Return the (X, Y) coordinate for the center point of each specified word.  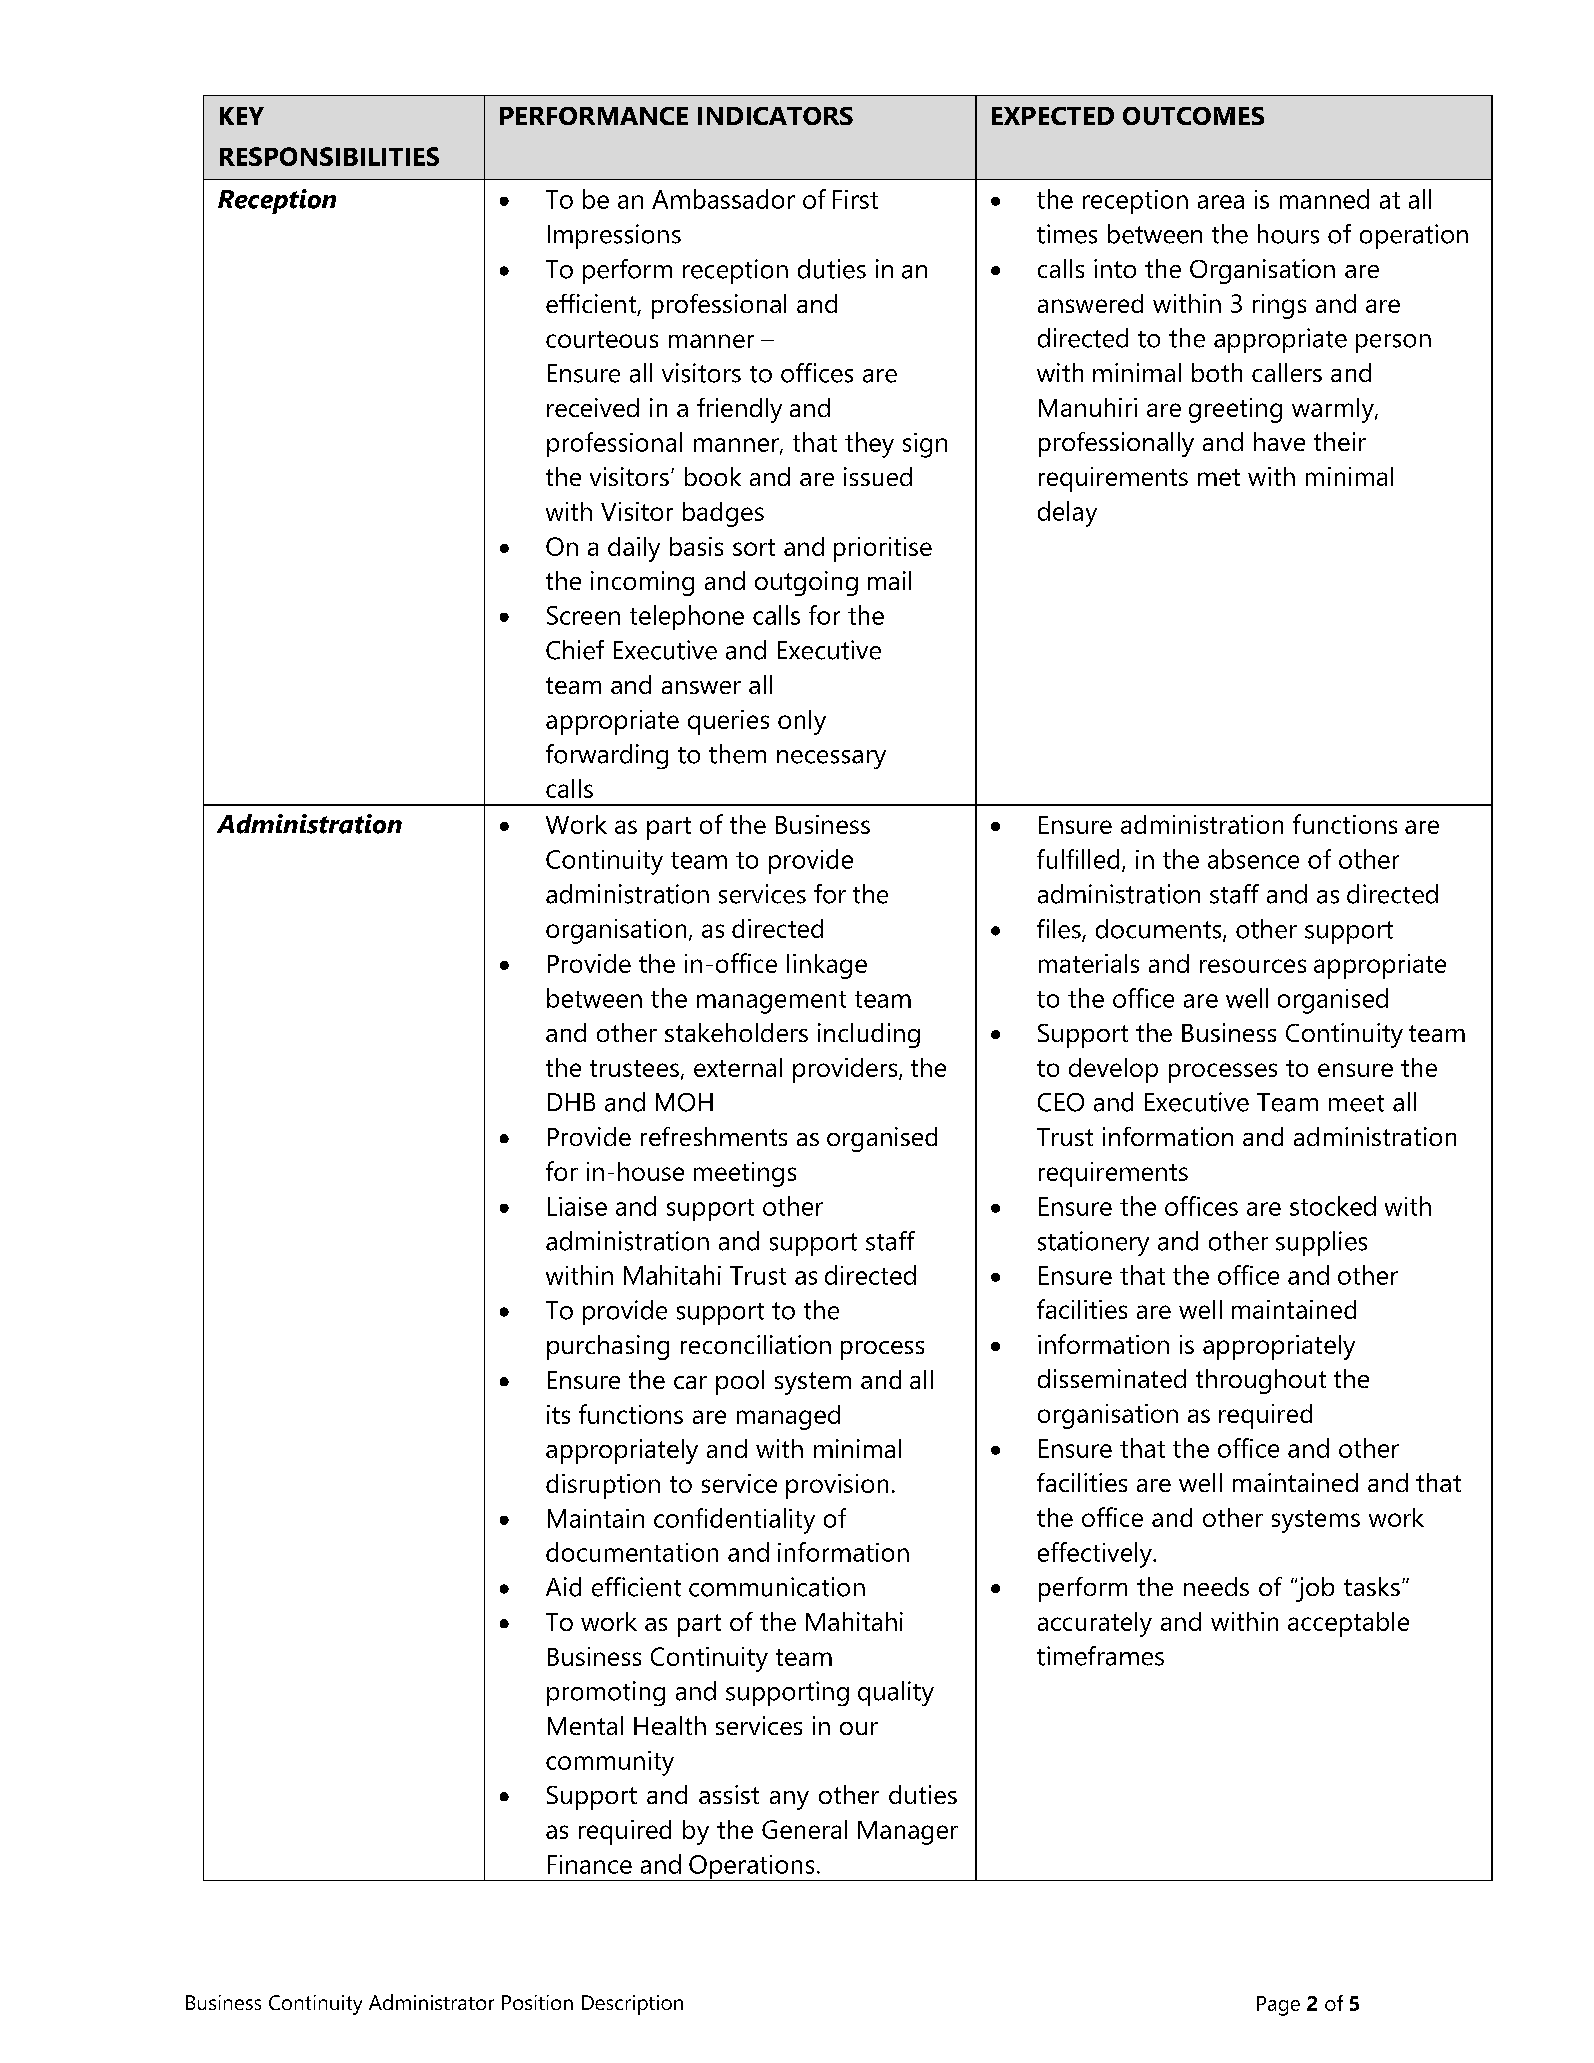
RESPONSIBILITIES (329, 156)
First (855, 199)
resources (1253, 966)
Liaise (577, 1206)
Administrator (431, 2002)
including (869, 1035)
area (1221, 202)
